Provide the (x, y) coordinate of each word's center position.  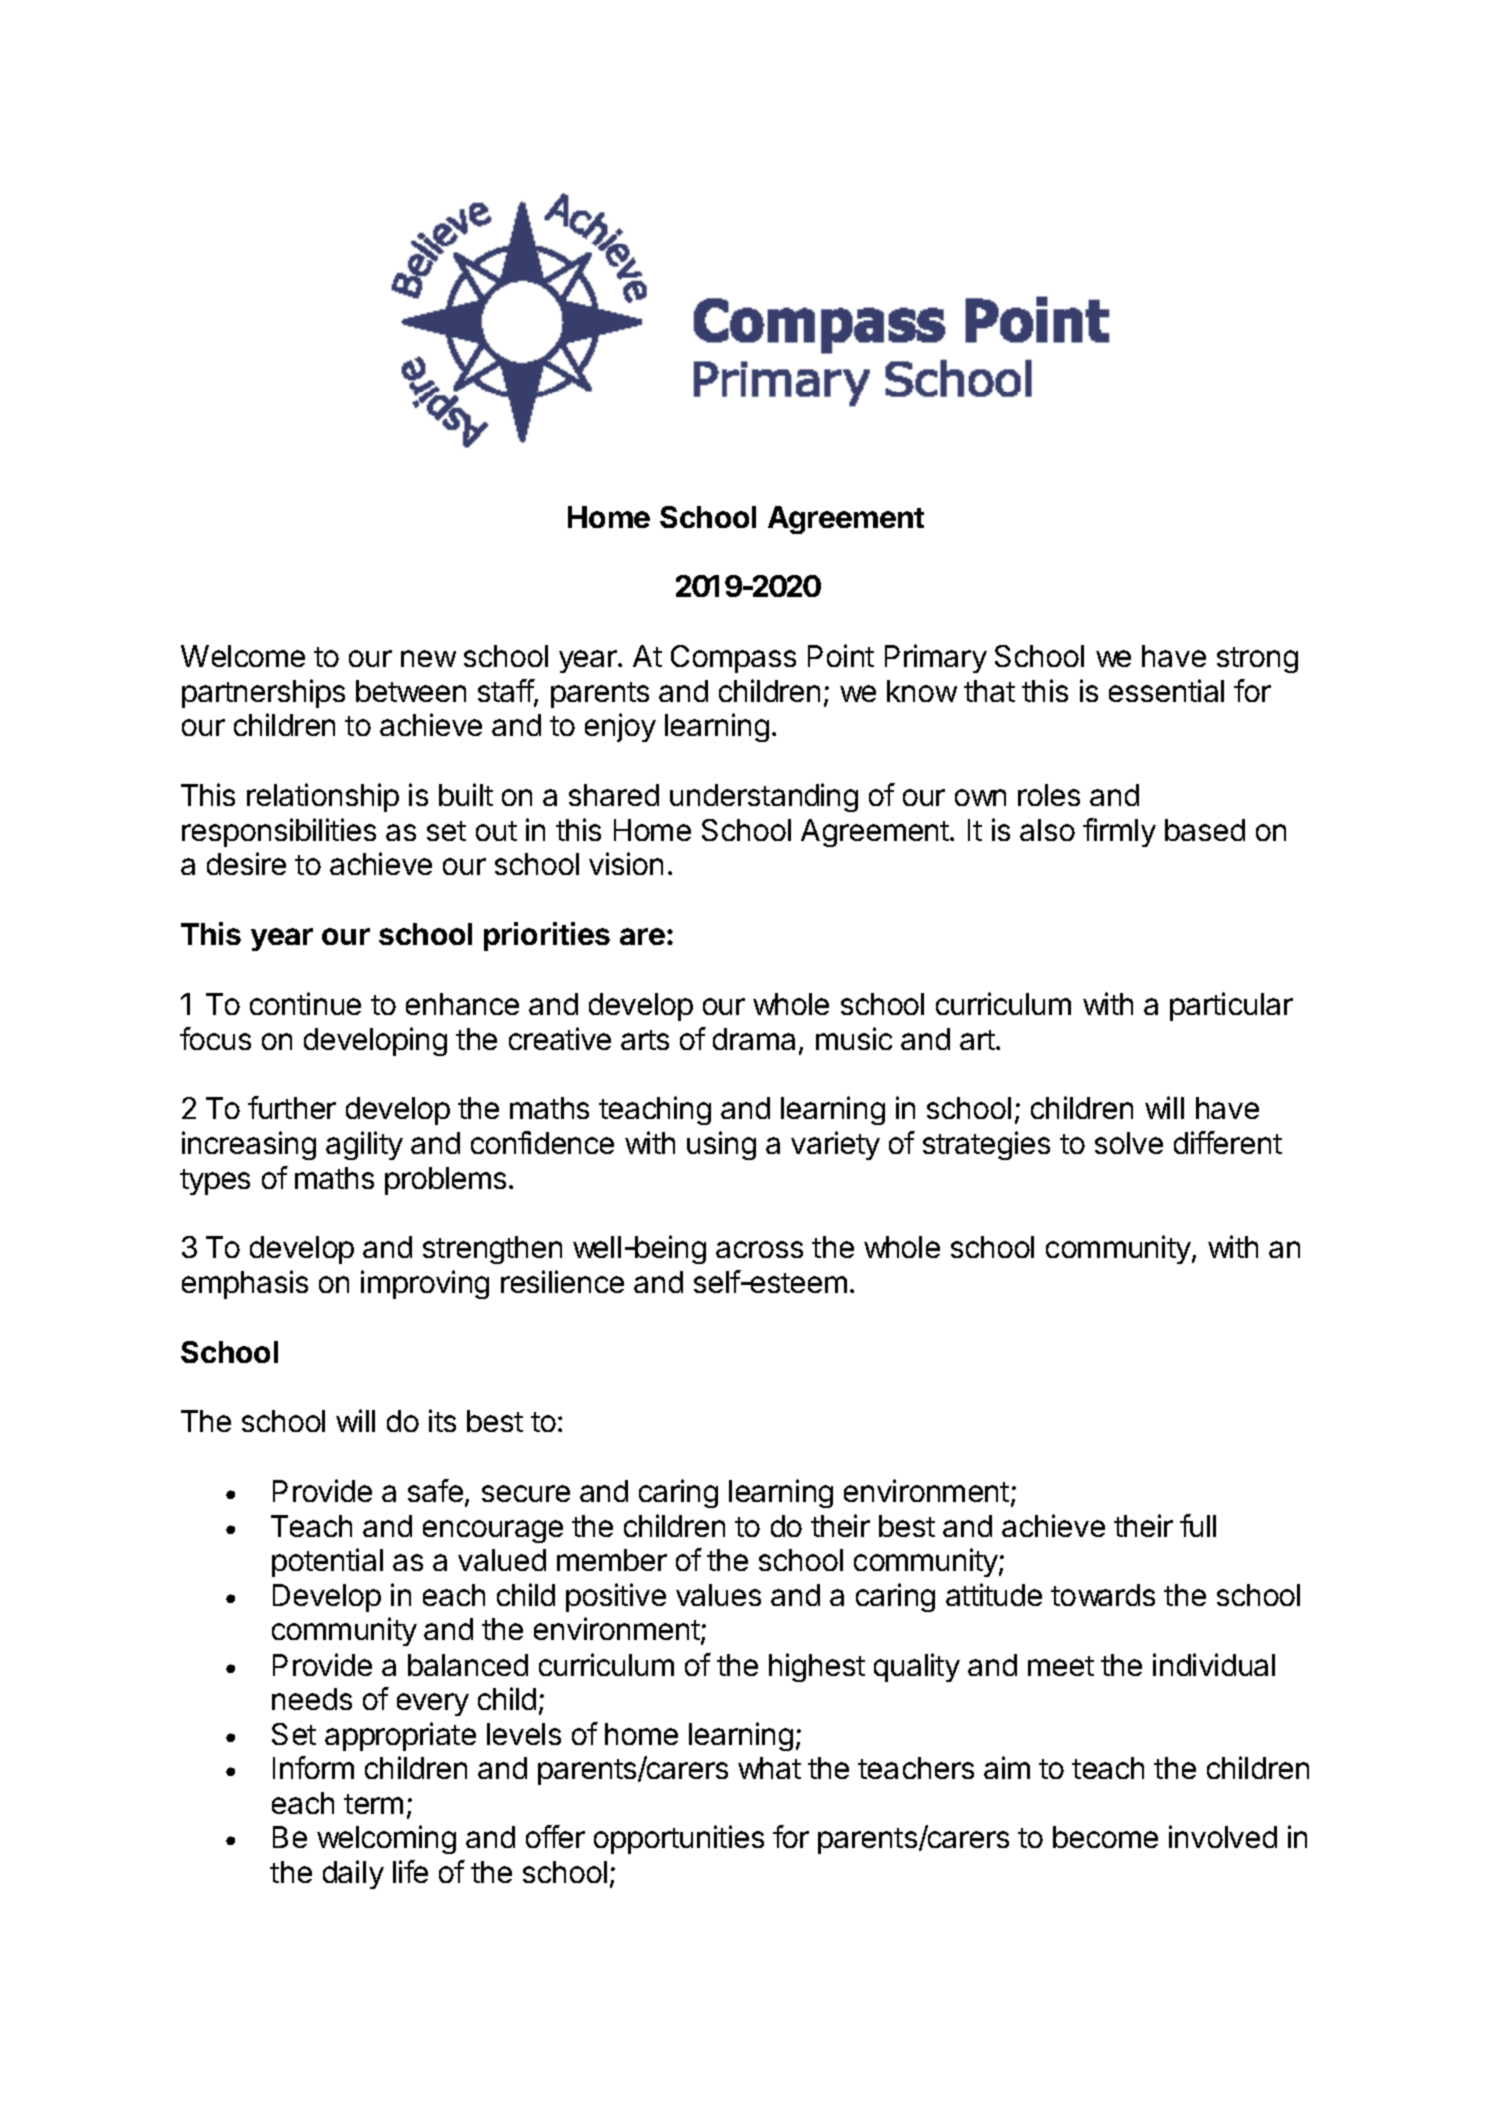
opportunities (679, 1839)
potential (327, 1562)
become (1105, 1837)
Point (841, 655)
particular (1231, 1006)
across (759, 1249)
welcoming (386, 1839)
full (1198, 1525)
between (411, 691)
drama (754, 1039)
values (718, 1595)
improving (425, 1284)
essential (1166, 690)
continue (305, 1003)
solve (1129, 1143)
